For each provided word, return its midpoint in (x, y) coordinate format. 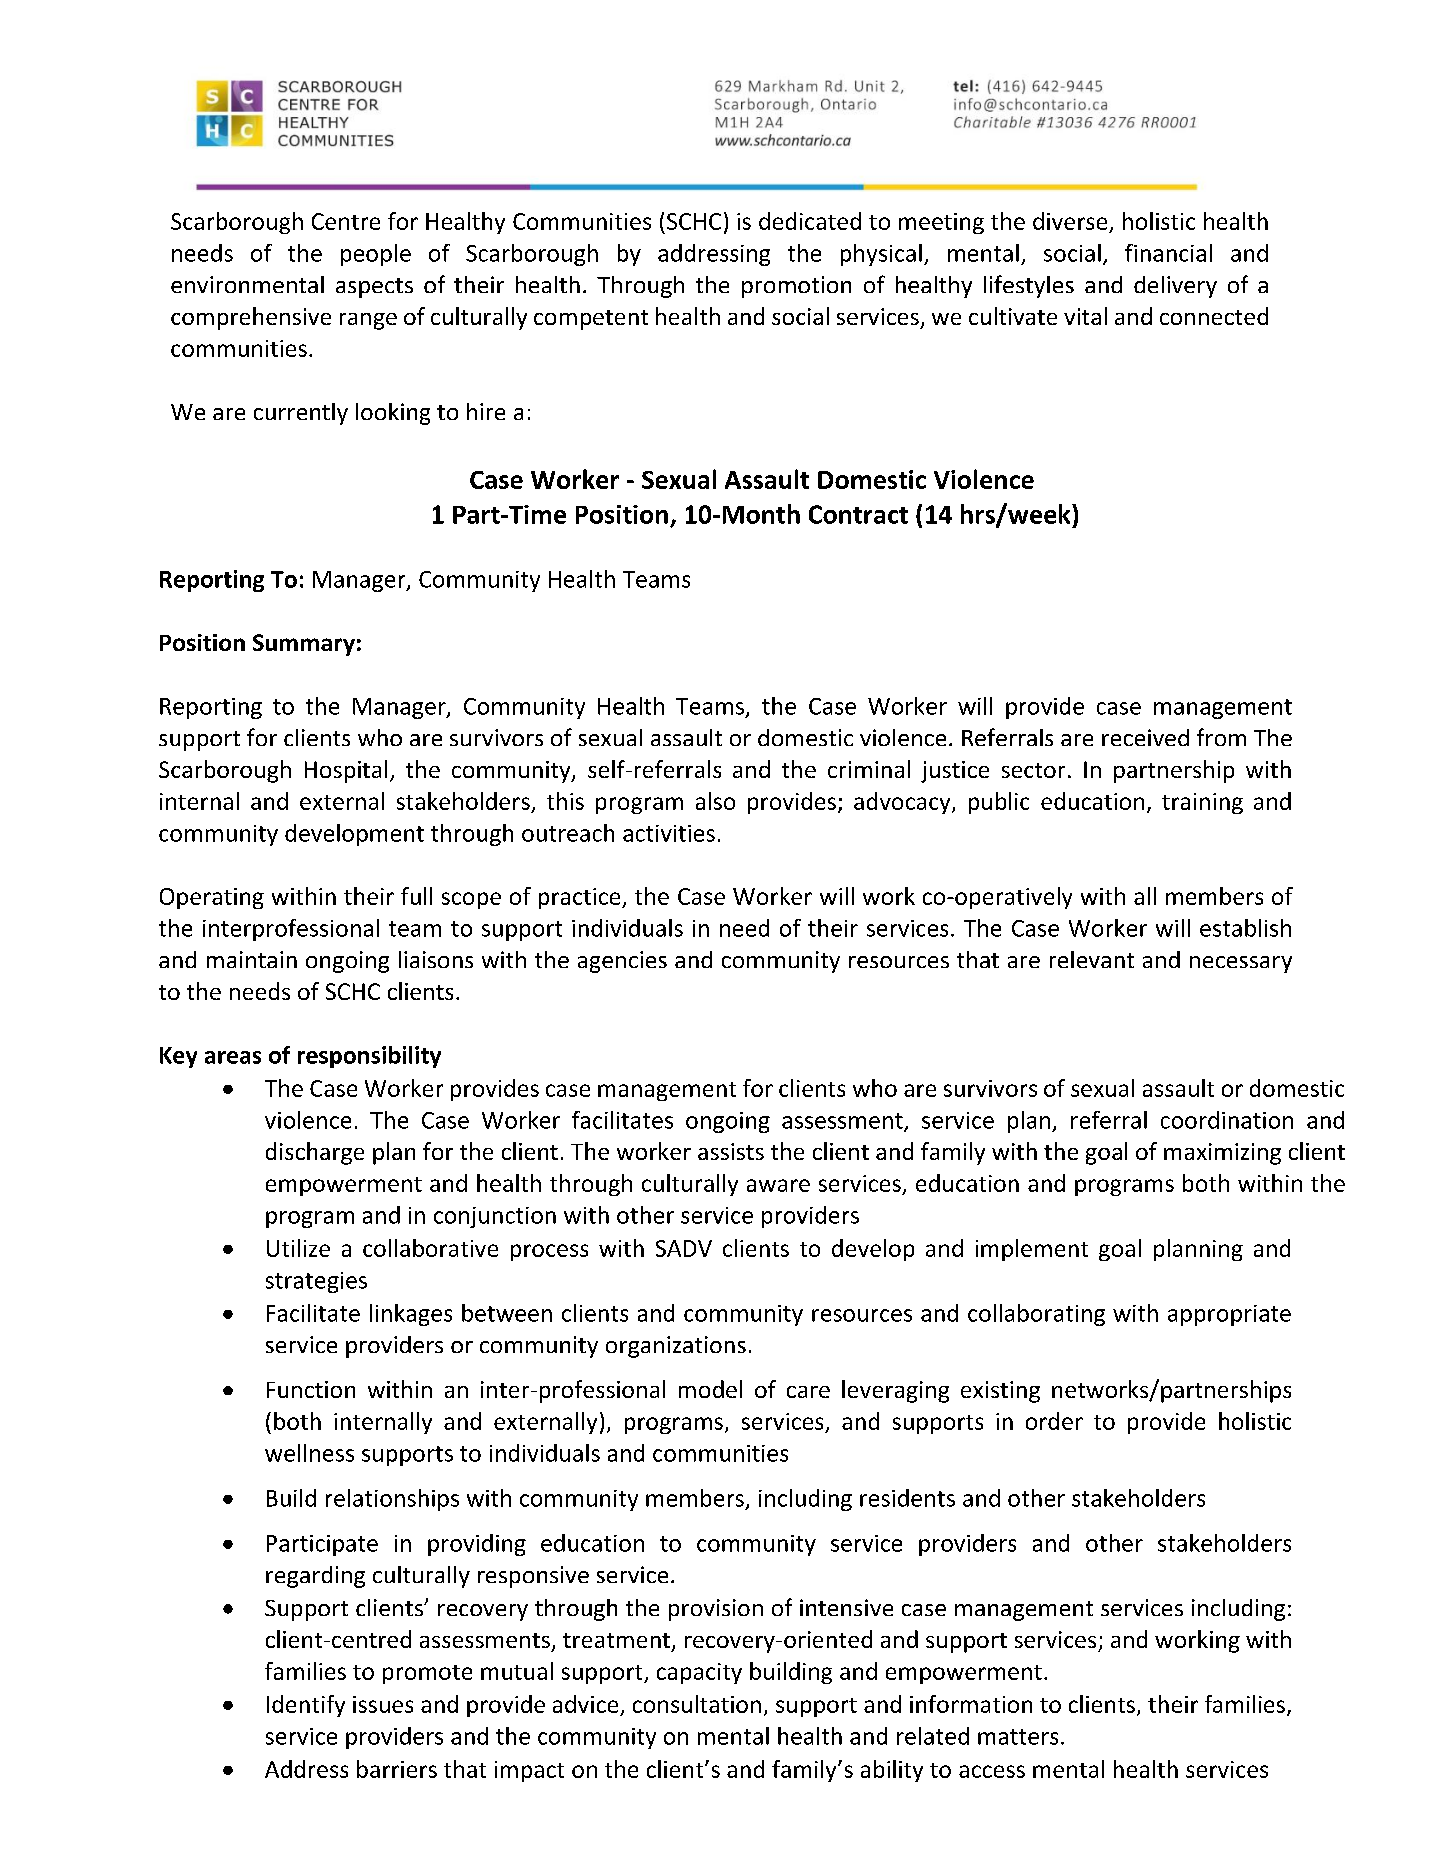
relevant (1092, 959)
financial (1168, 253)
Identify (306, 1706)
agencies (622, 962)
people (376, 255)
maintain (252, 959)
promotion (796, 287)
